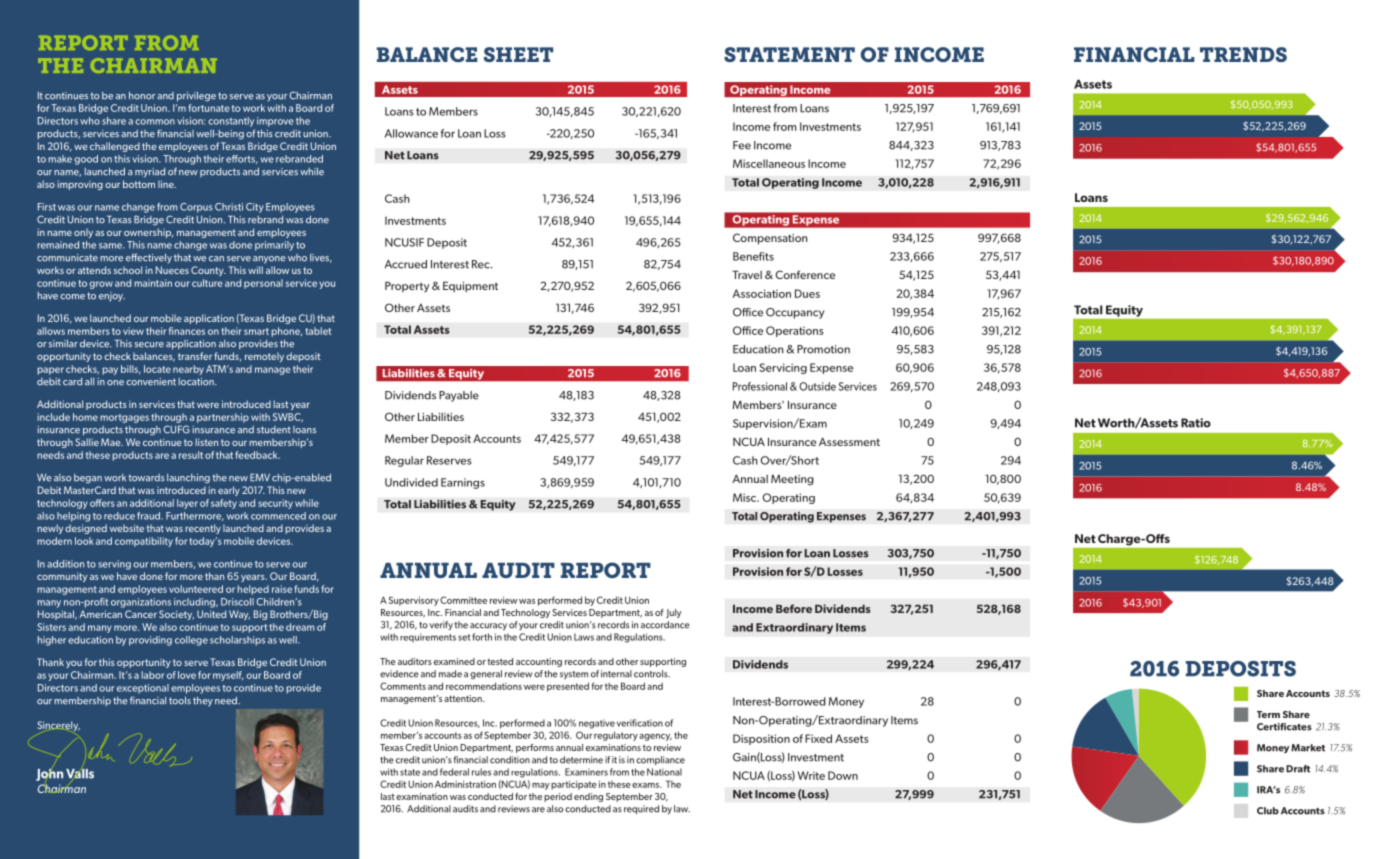 The image size is (1400, 859). I want to click on Assessment, so click(849, 441).
